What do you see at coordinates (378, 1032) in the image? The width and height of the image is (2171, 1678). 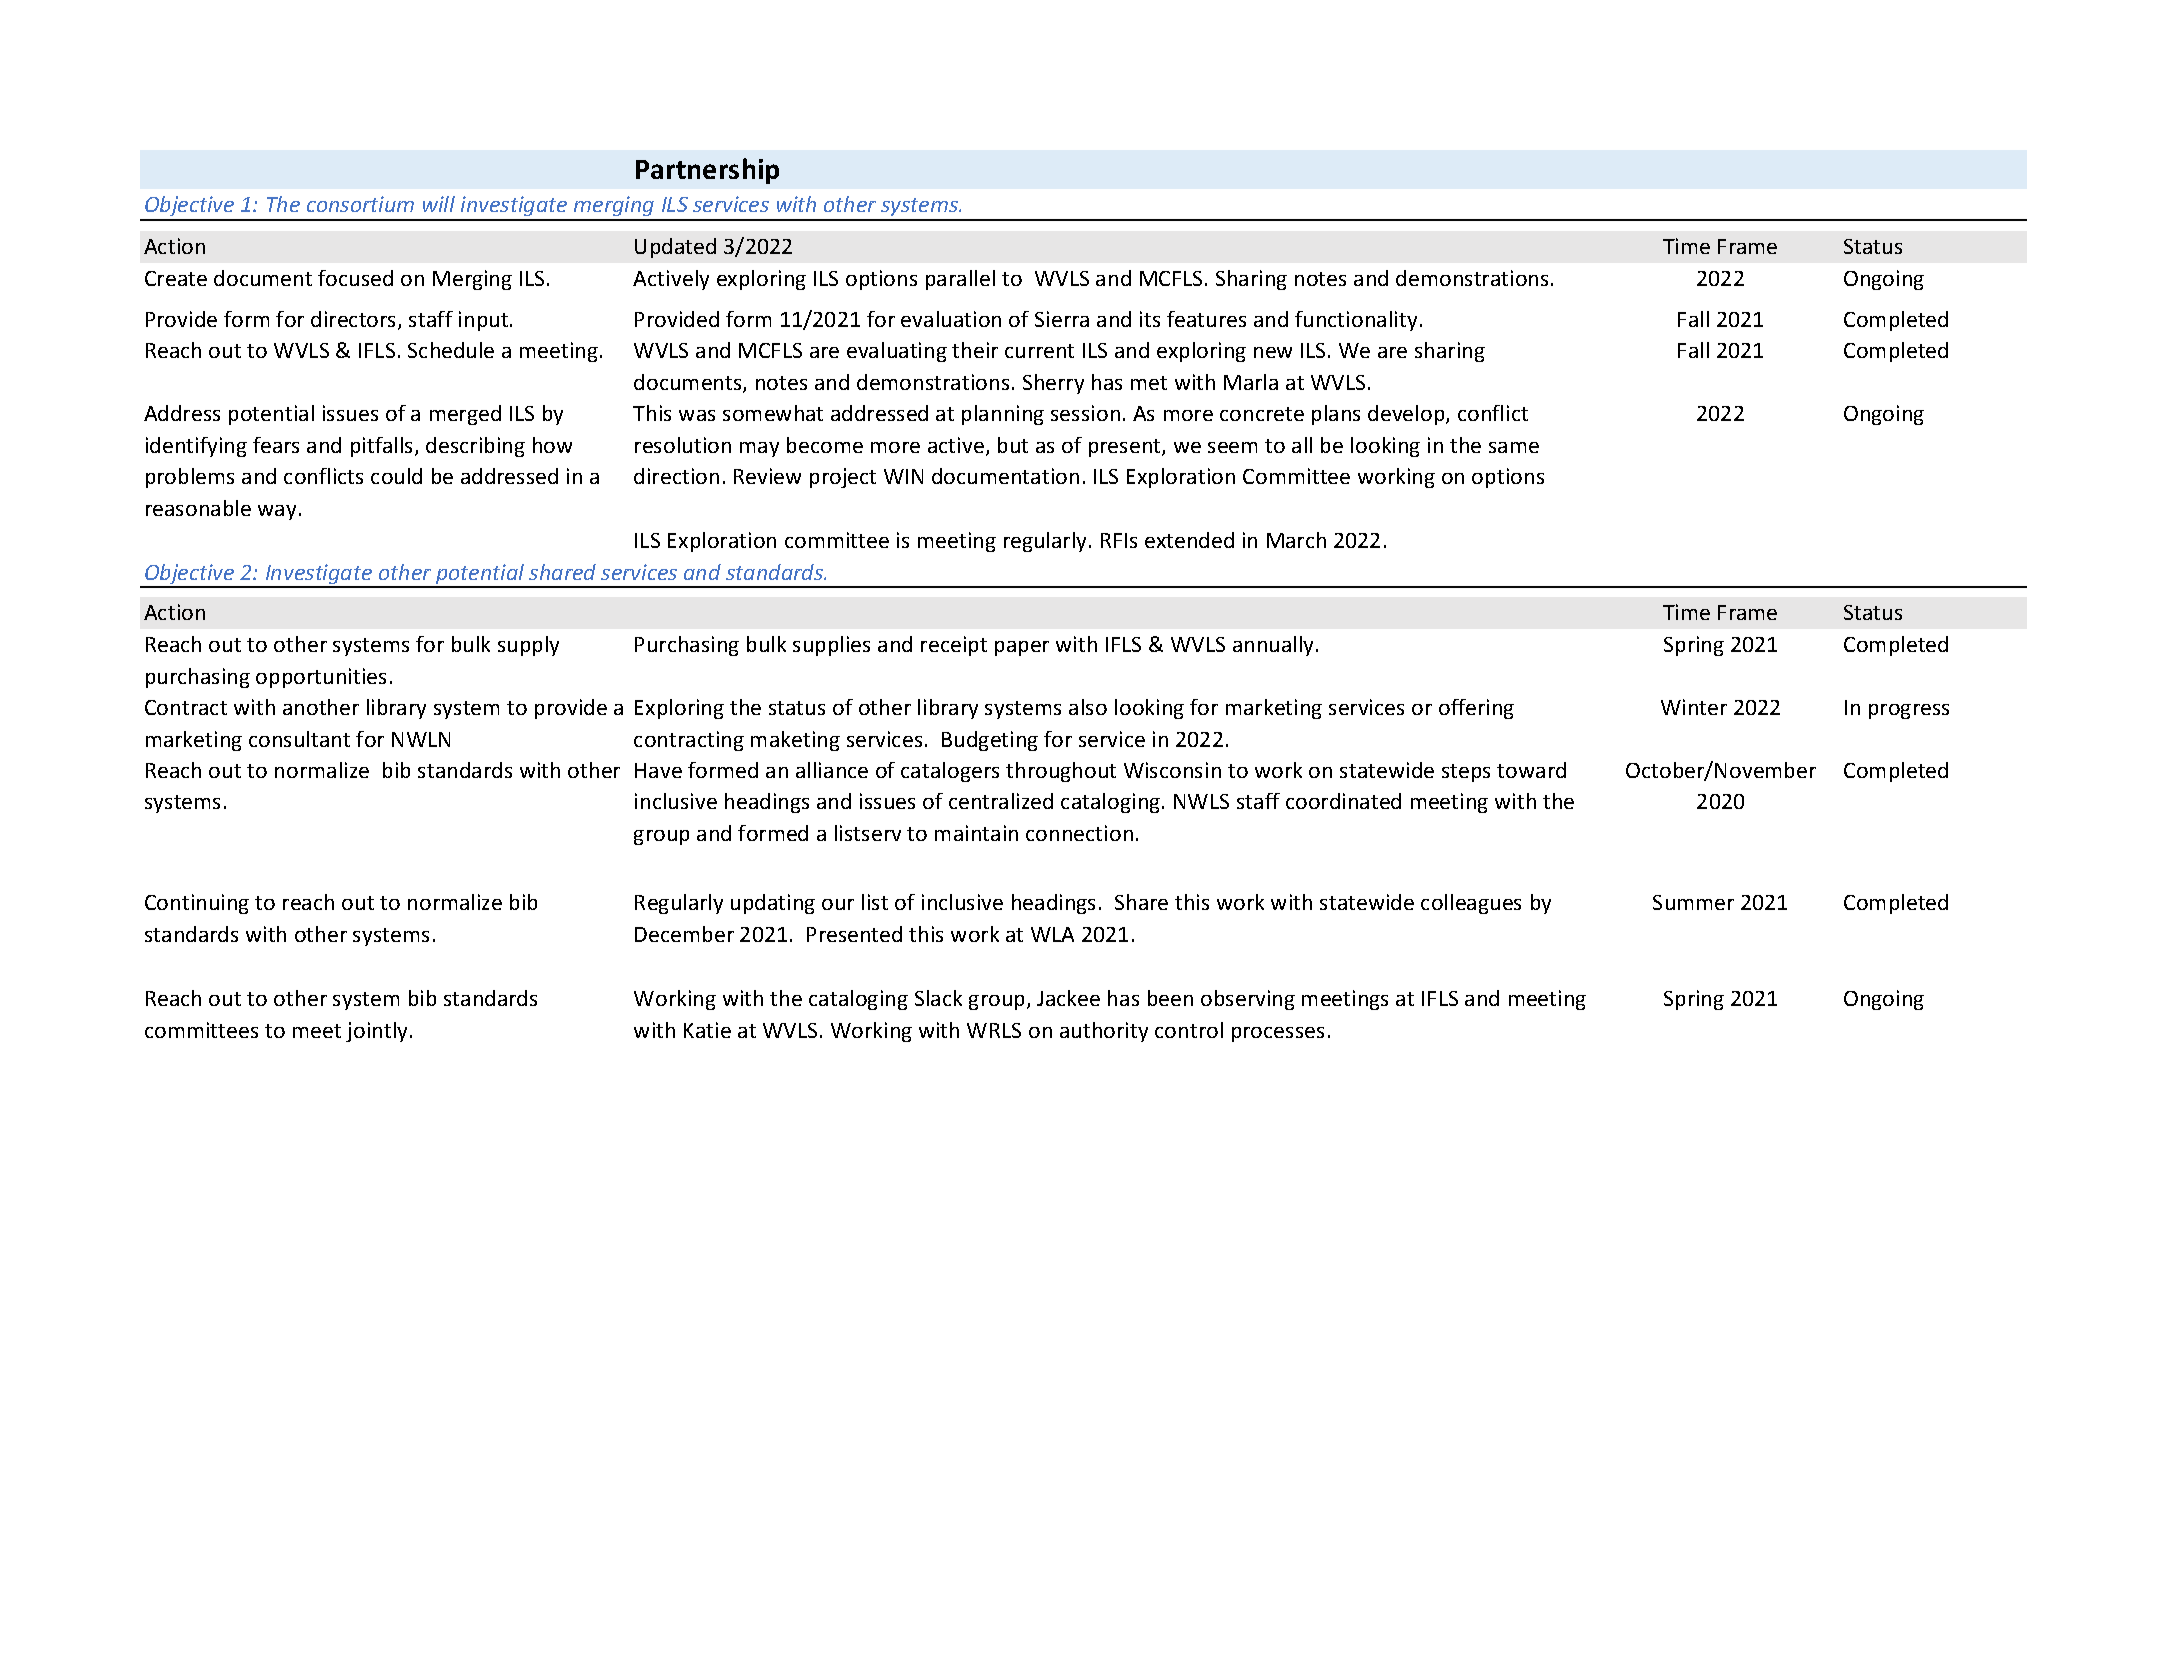 I see `jointly` at bounding box center [378, 1032].
